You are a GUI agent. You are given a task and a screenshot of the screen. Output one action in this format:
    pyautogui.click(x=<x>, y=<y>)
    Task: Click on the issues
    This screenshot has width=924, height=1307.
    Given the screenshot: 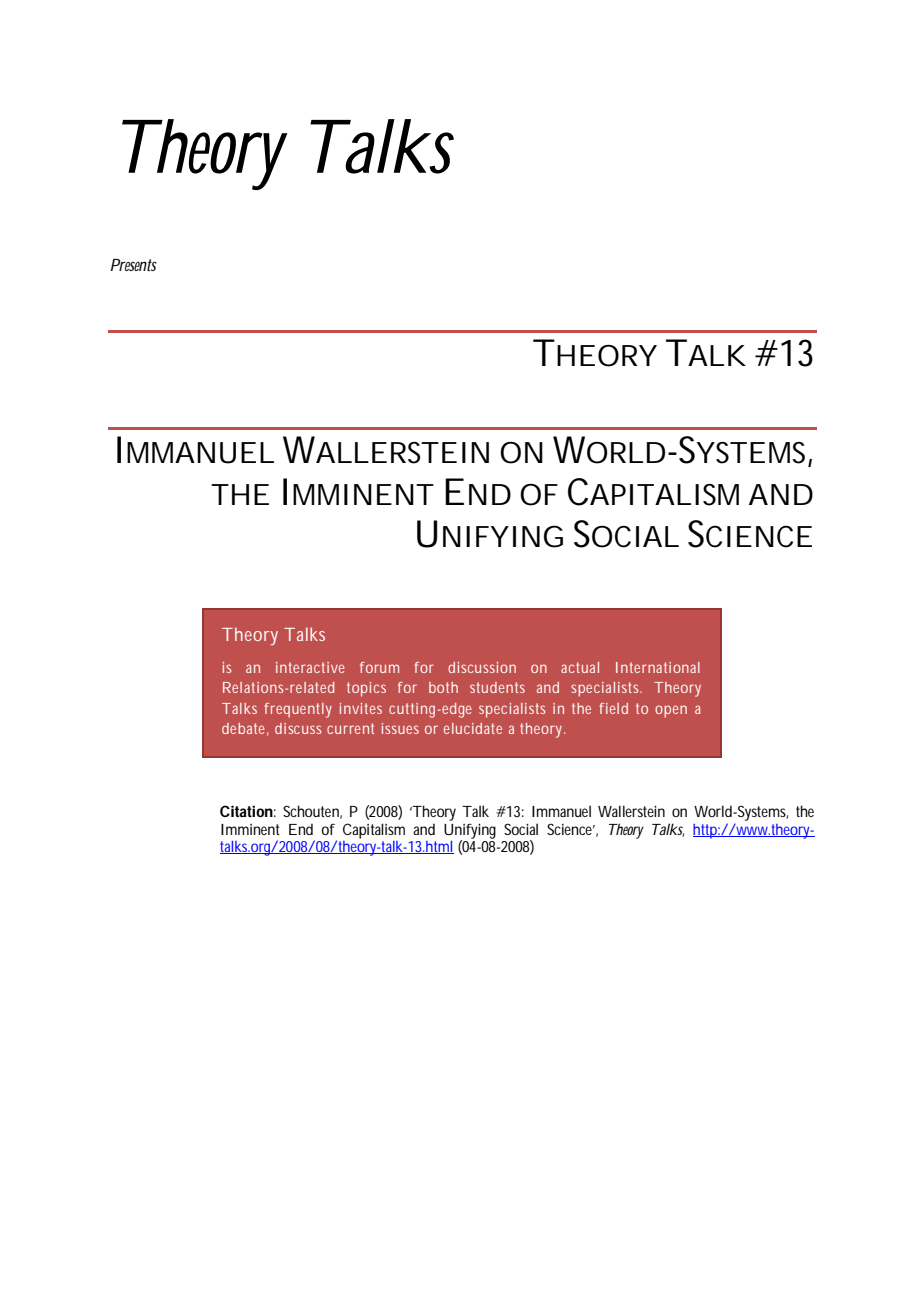 What is the action you would take?
    pyautogui.click(x=400, y=728)
